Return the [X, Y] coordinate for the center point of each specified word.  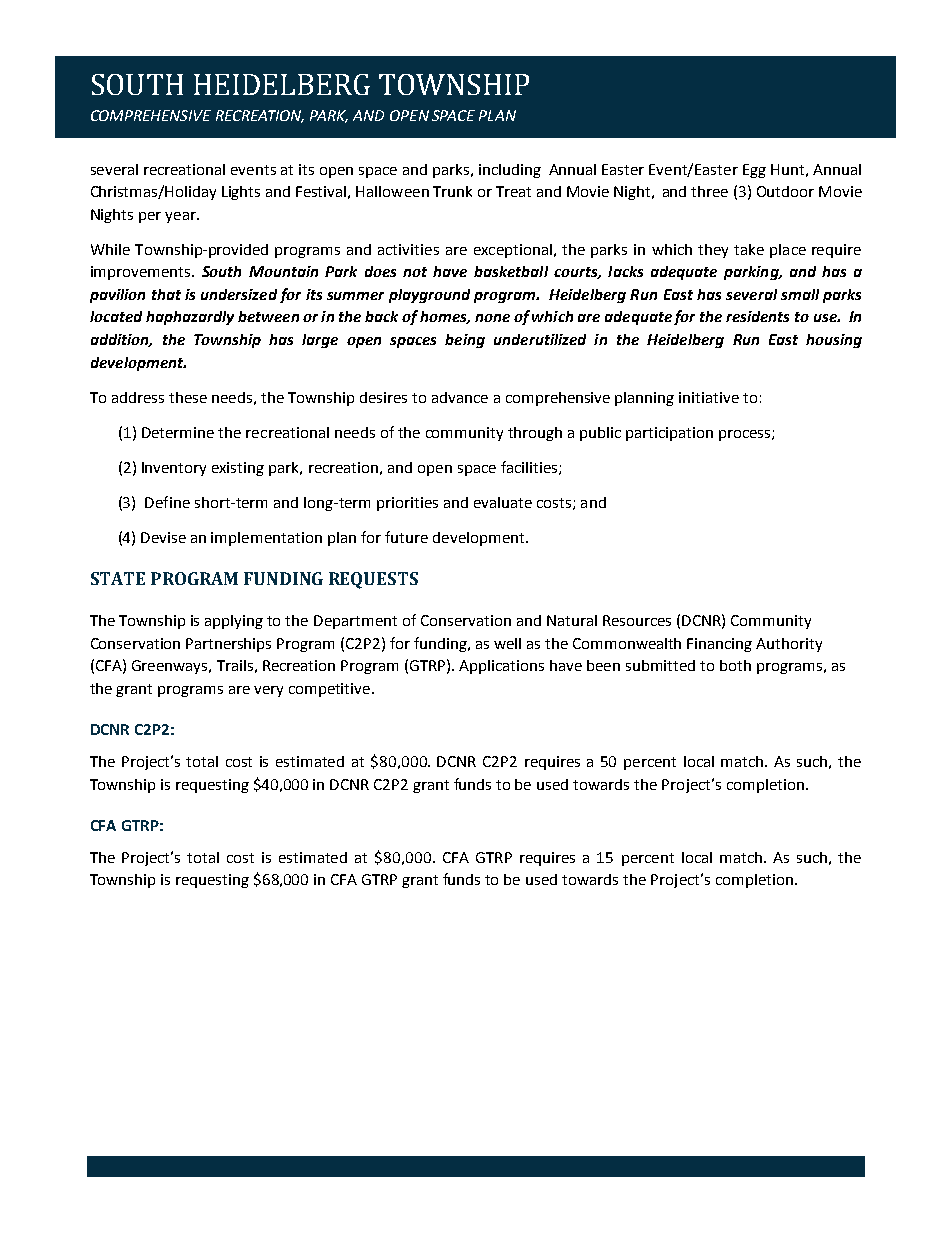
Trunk [452, 191]
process [746, 435]
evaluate [503, 502]
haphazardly [190, 318]
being [465, 341]
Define [167, 502]
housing [834, 341]
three [709, 191]
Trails [235, 665]
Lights [241, 193]
